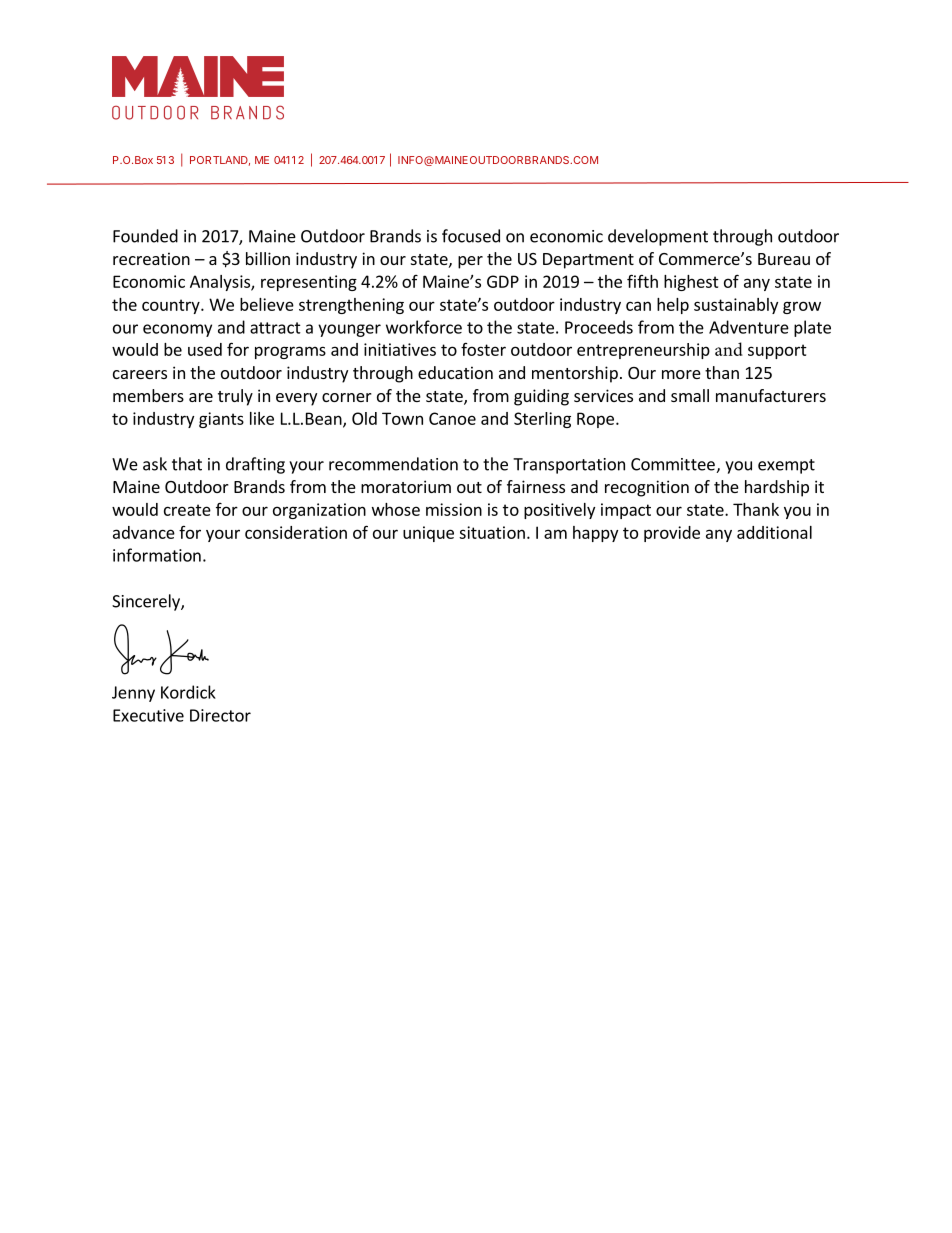 The width and height of the document is (952, 1233). I want to click on per, so click(470, 262).
